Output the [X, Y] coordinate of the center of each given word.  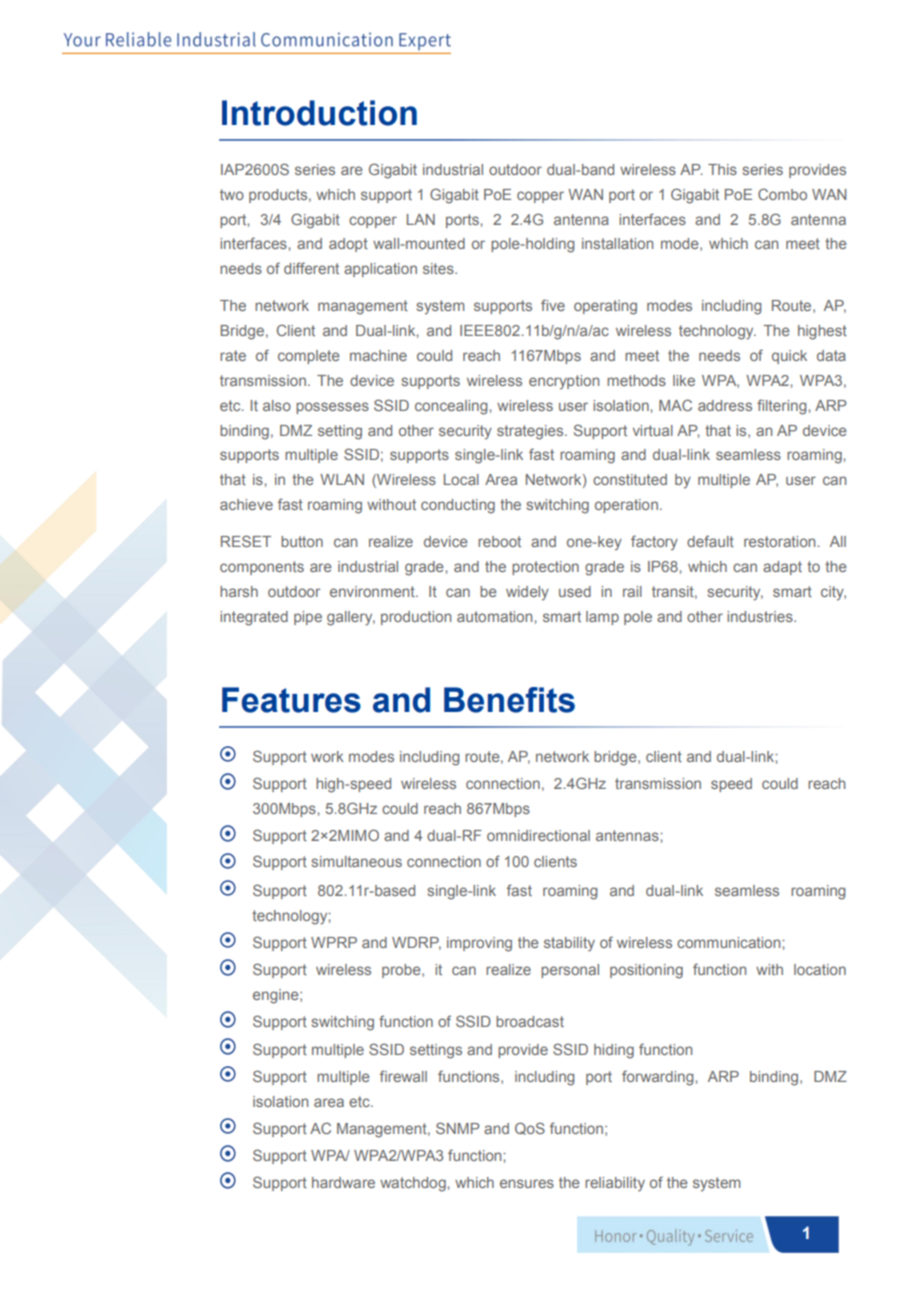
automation [496, 616]
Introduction [319, 113]
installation [617, 243]
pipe [308, 618]
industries [761, 616]
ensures [527, 1183]
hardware [343, 1182]
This [722, 169]
